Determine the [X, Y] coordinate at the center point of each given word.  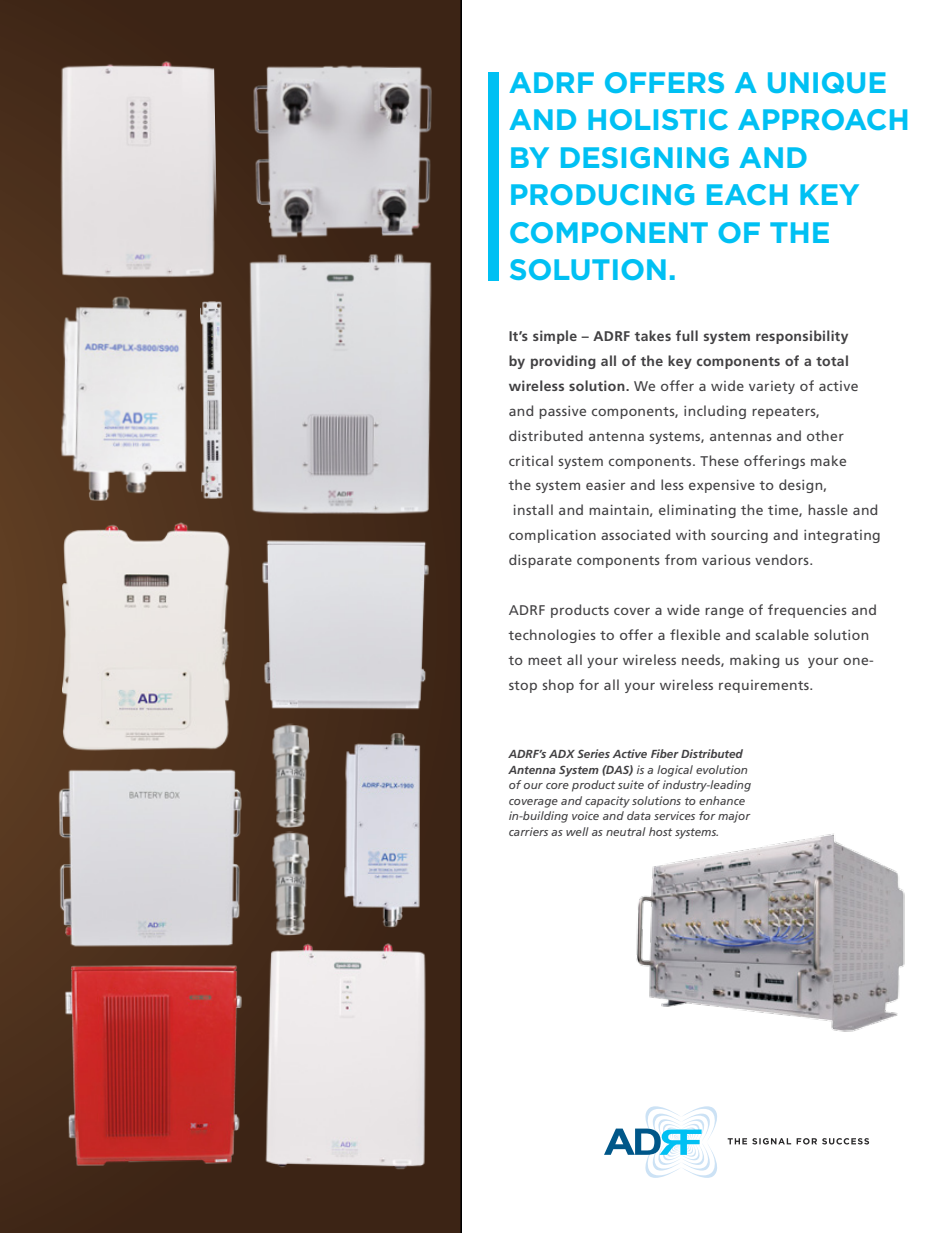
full [687, 335]
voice [585, 815]
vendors [783, 559]
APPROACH [822, 119]
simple [555, 337]
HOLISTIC [658, 119]
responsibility [802, 337]
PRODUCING [602, 194]
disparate [540, 561]
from [681, 559]
